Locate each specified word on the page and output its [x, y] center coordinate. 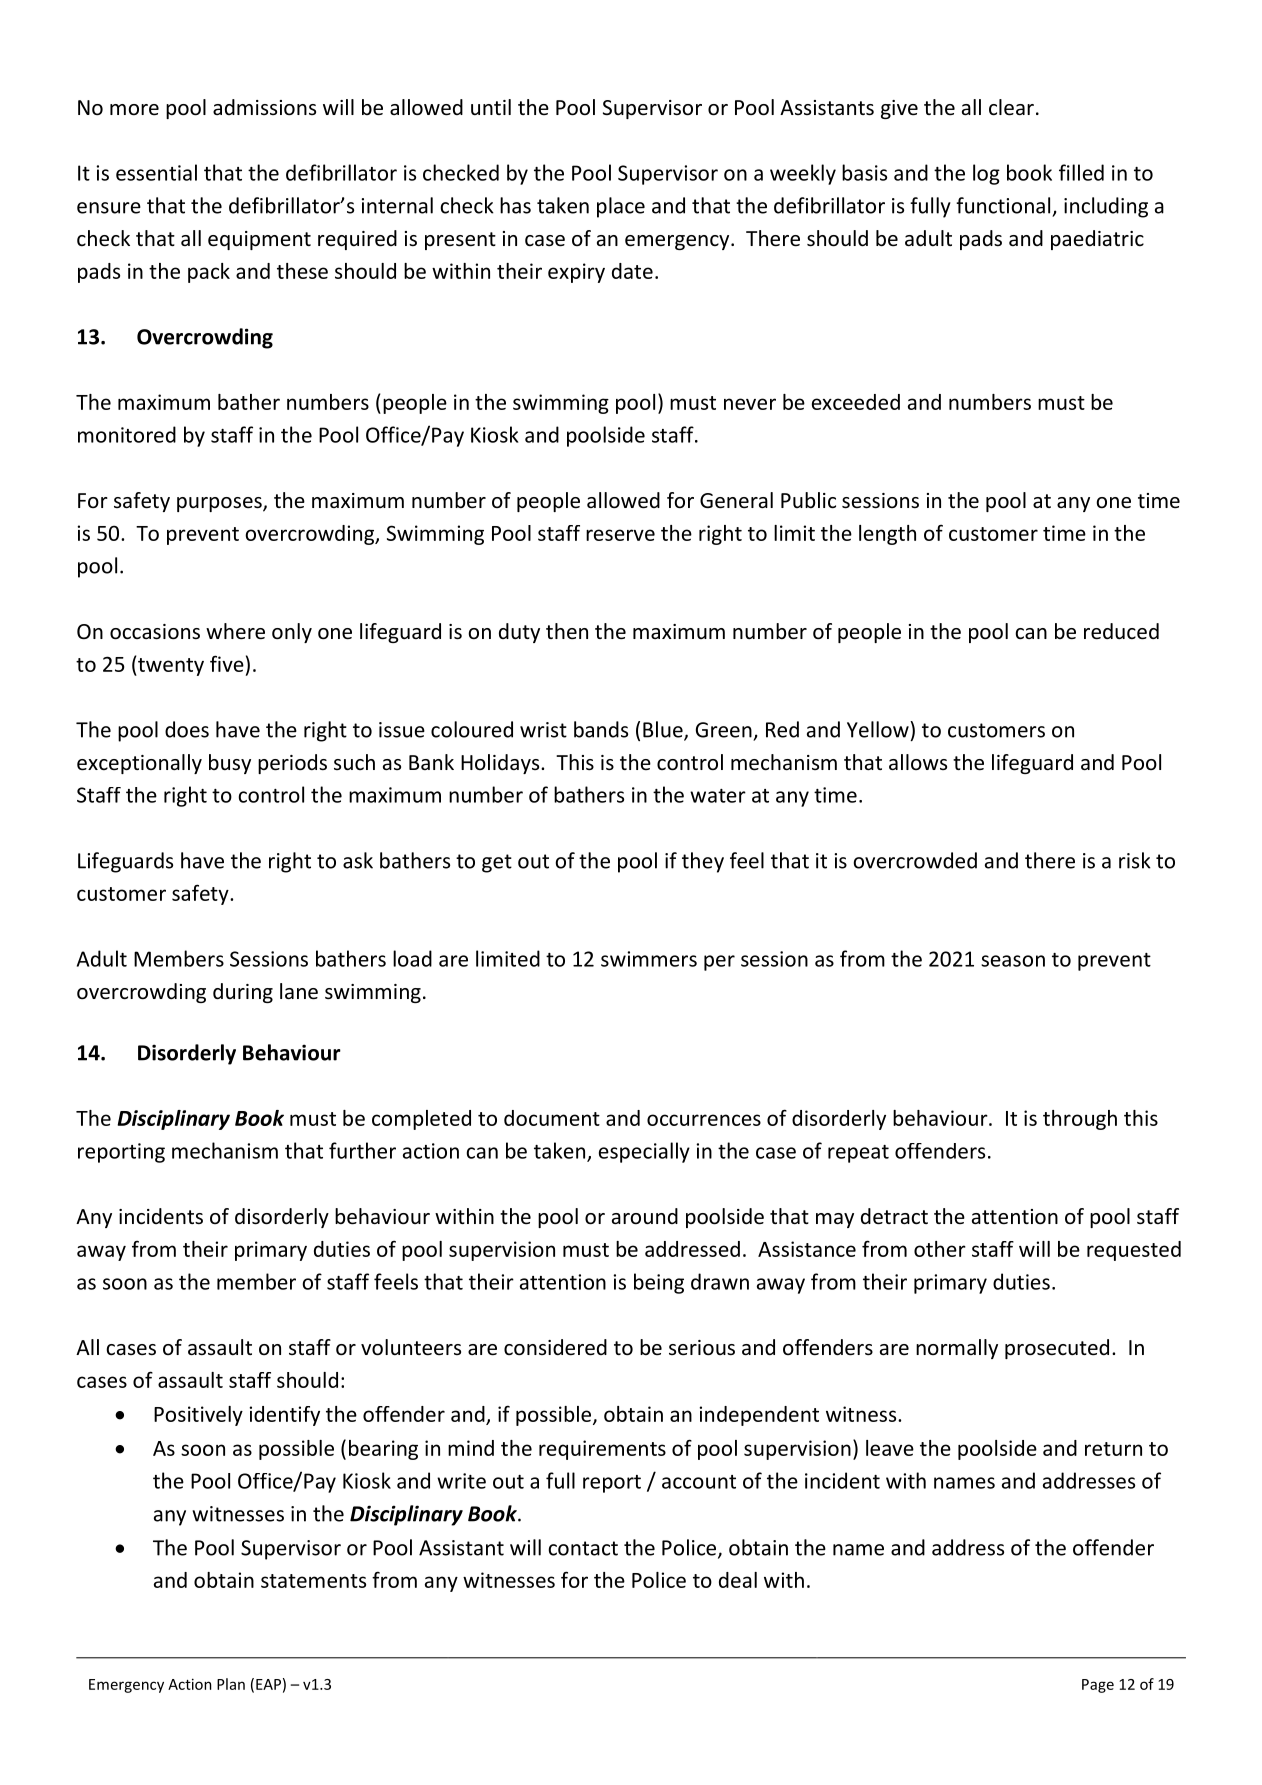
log [986, 174]
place [621, 207]
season [1013, 961]
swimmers [649, 959]
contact [583, 1548]
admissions [264, 107]
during [243, 993]
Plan [231, 1684]
